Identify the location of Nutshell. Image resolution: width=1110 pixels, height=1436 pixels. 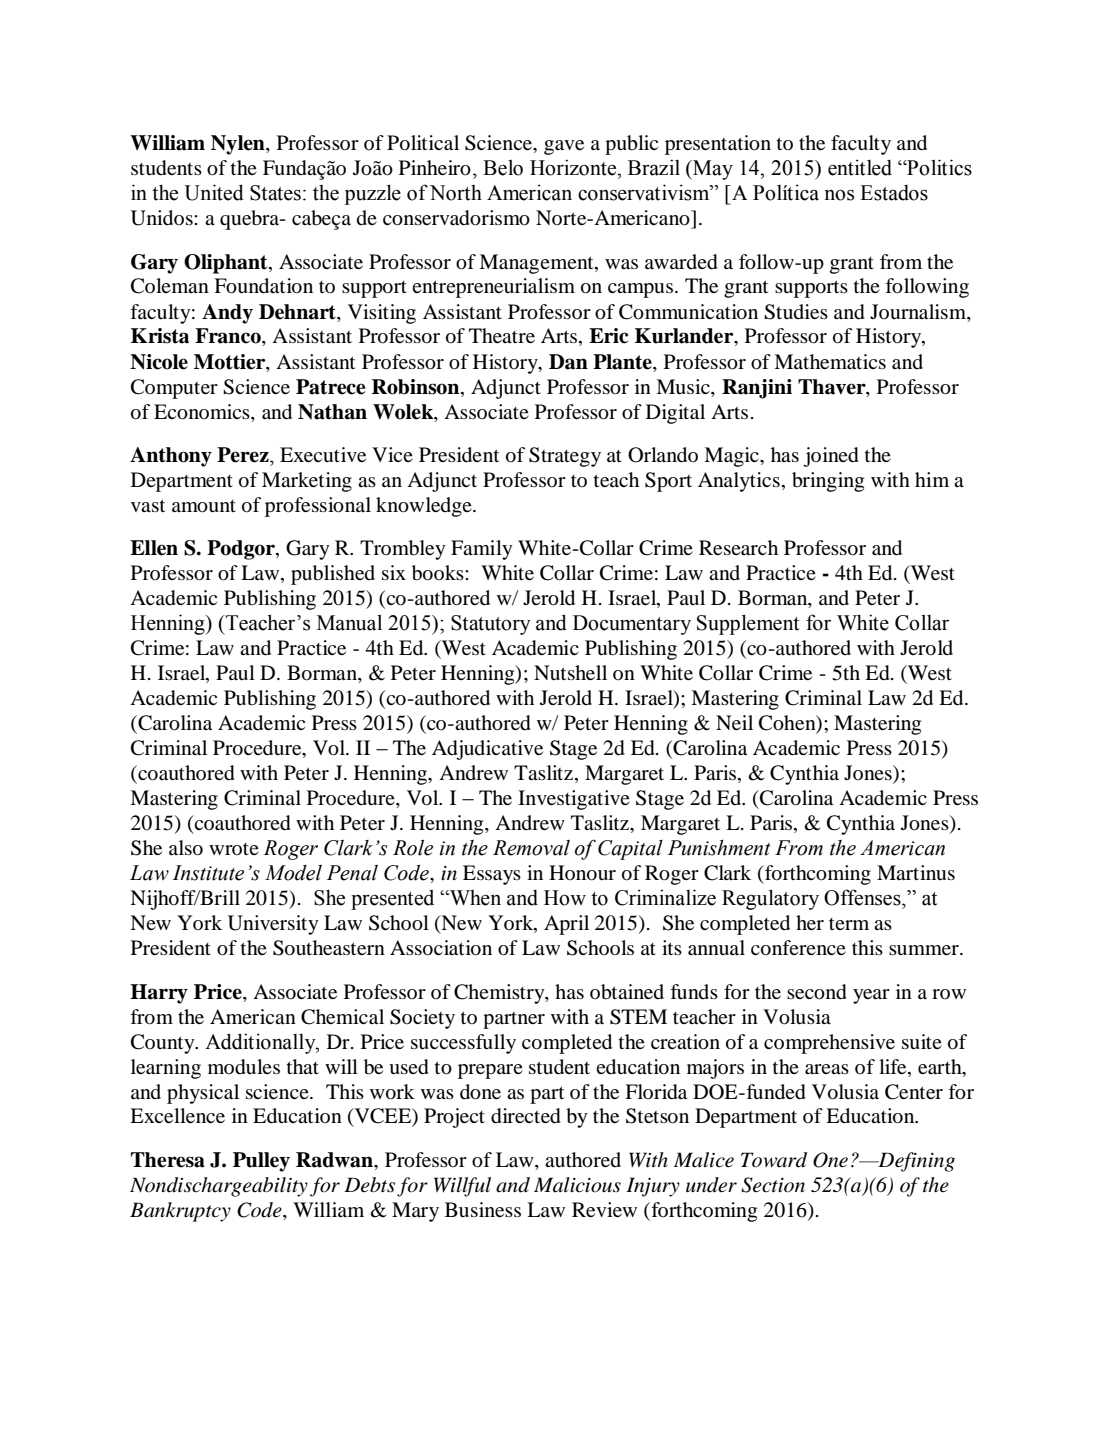
(570, 672).
